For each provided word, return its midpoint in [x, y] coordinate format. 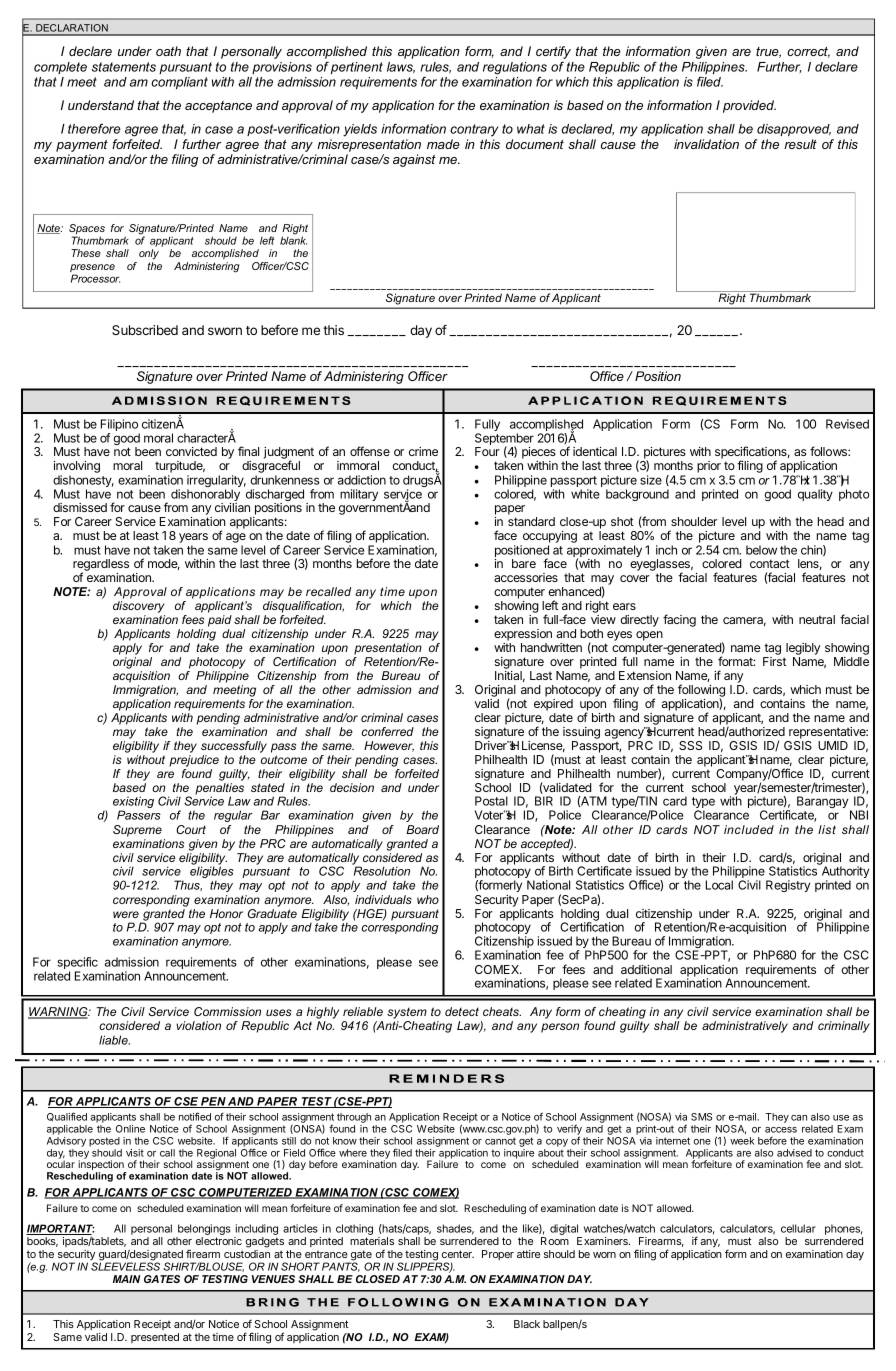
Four [487, 451]
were [126, 914]
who [428, 899]
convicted [191, 451]
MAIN [126, 1279]
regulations [515, 68]
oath [168, 51]
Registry [788, 886]
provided [749, 106]
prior [709, 467]
